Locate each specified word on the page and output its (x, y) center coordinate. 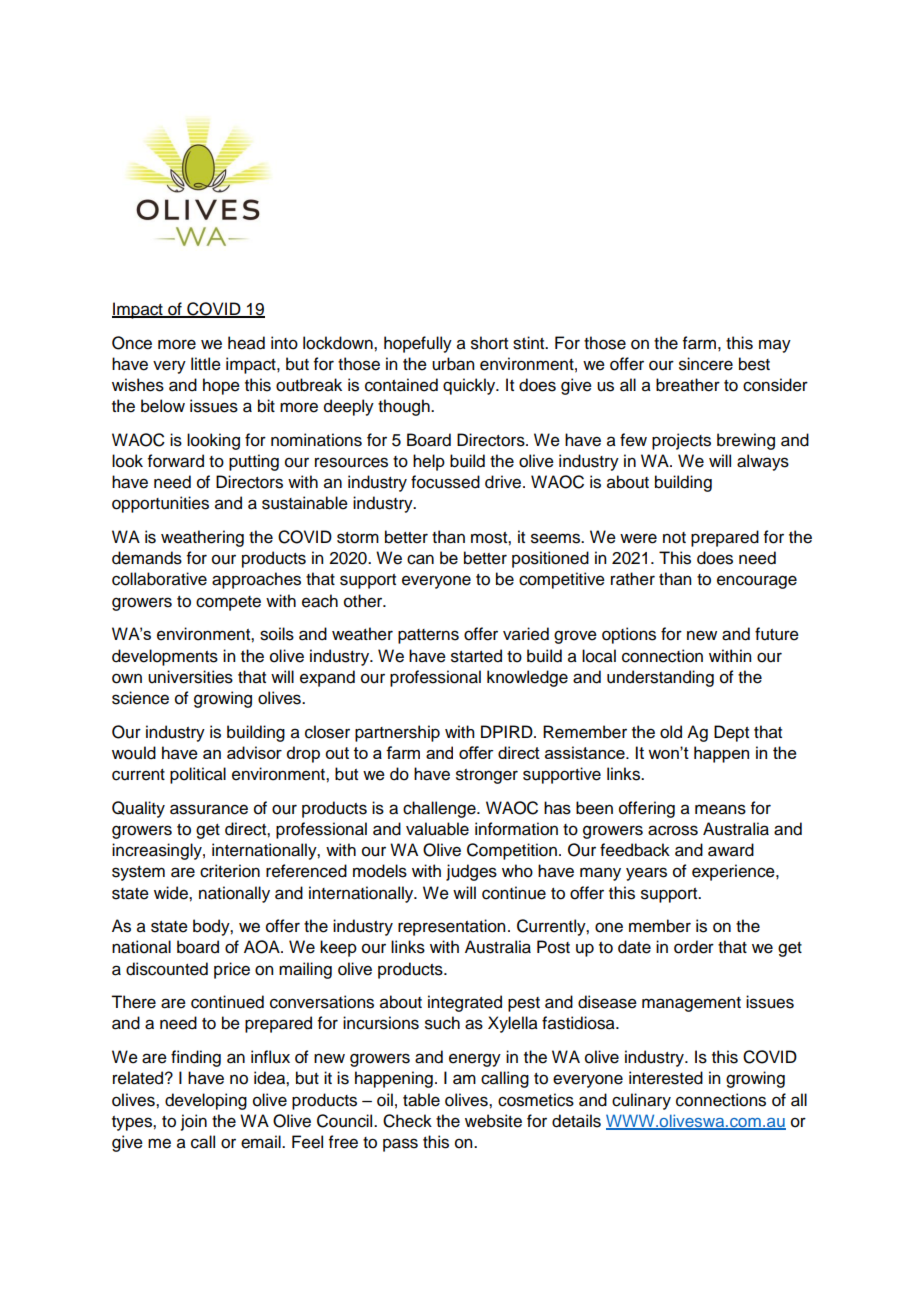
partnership (397, 733)
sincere (706, 364)
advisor (254, 752)
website (493, 1121)
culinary (641, 1101)
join (194, 1122)
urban (453, 364)
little (206, 364)
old (671, 732)
